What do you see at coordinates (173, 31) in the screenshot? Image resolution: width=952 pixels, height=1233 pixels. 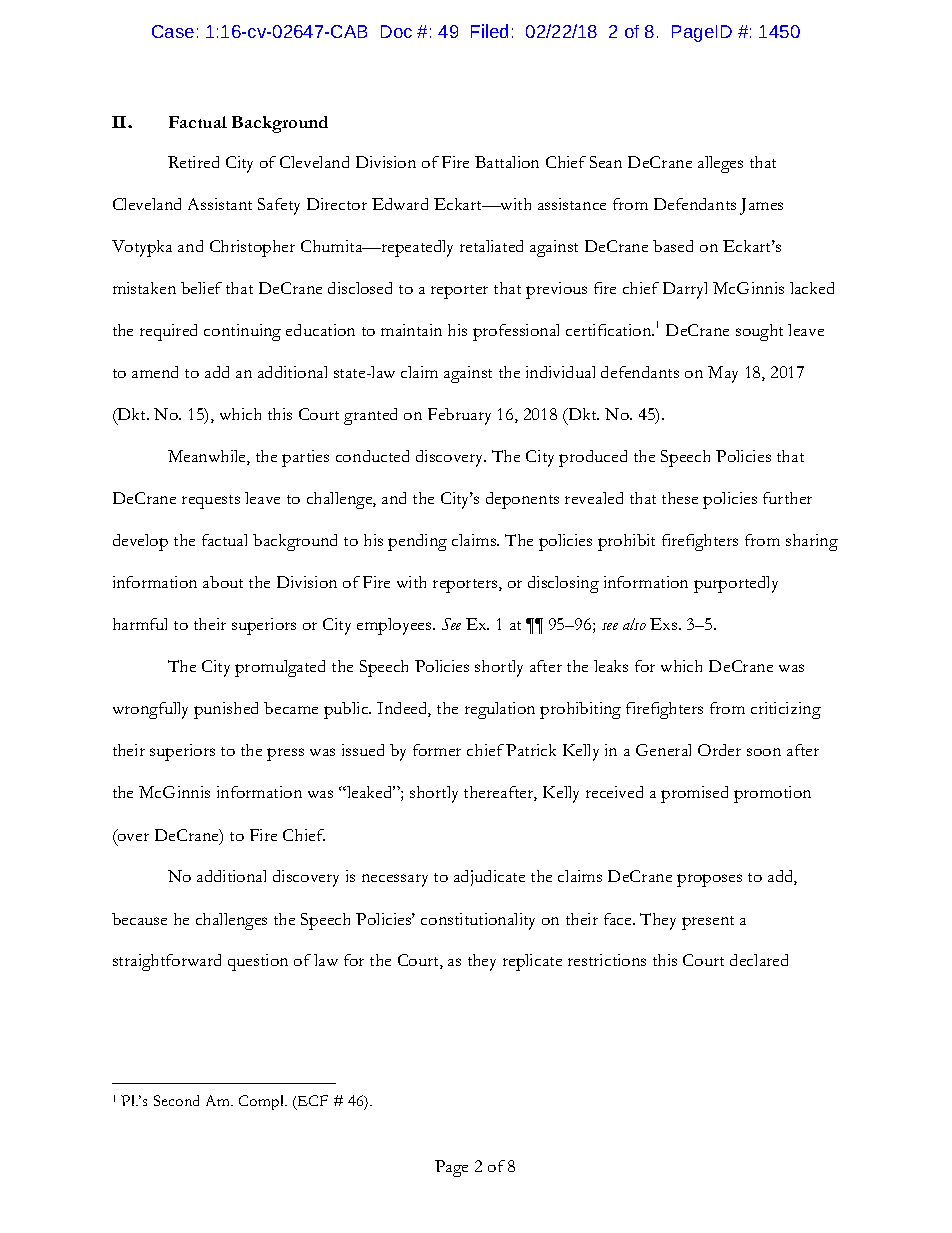 I see `Case` at bounding box center [173, 31].
